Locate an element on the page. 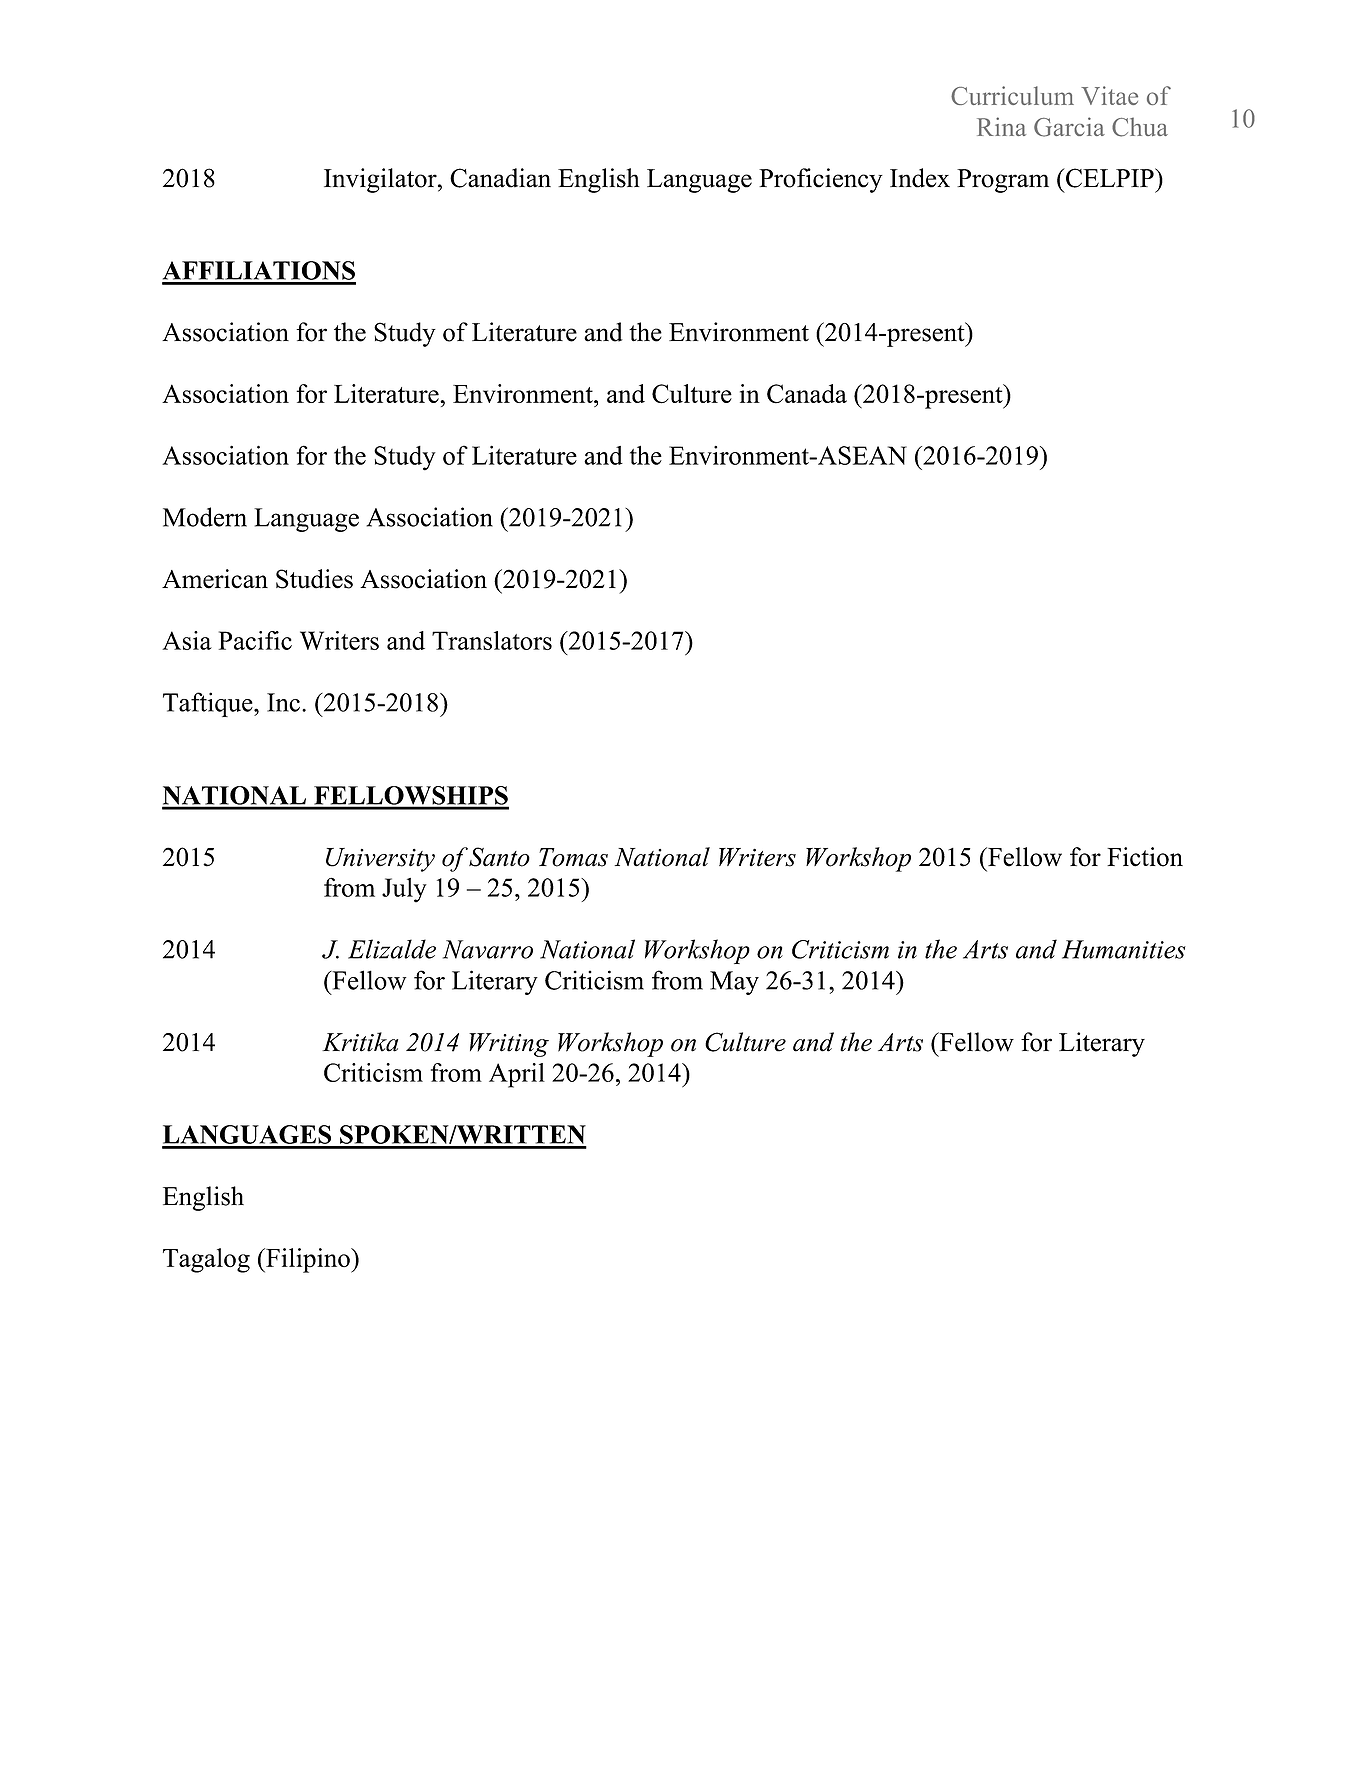  Canada is located at coordinates (807, 394).
